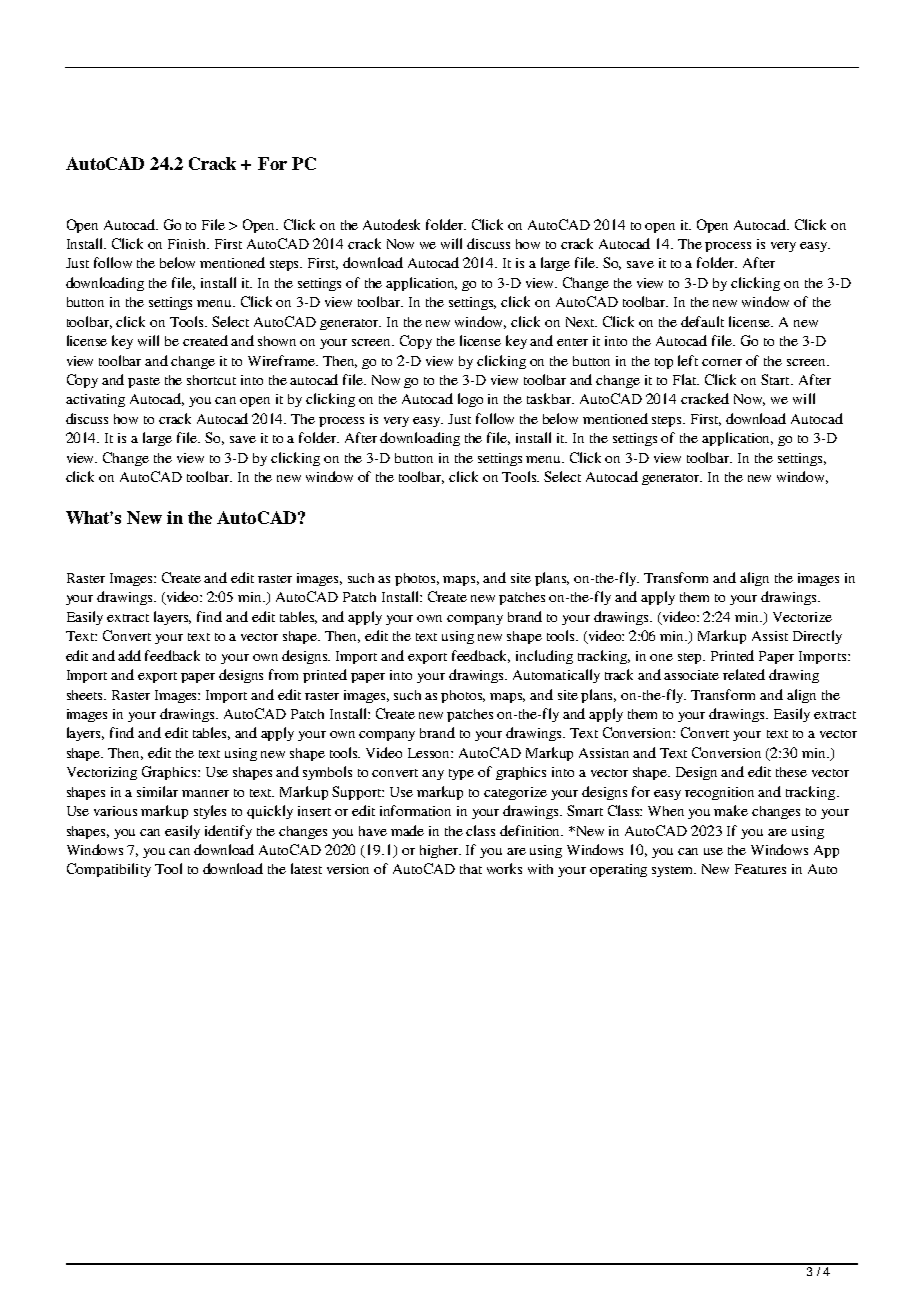 The image size is (924, 1308). What do you see at coordinates (744, 674) in the screenshot?
I see `related` at bounding box center [744, 674].
